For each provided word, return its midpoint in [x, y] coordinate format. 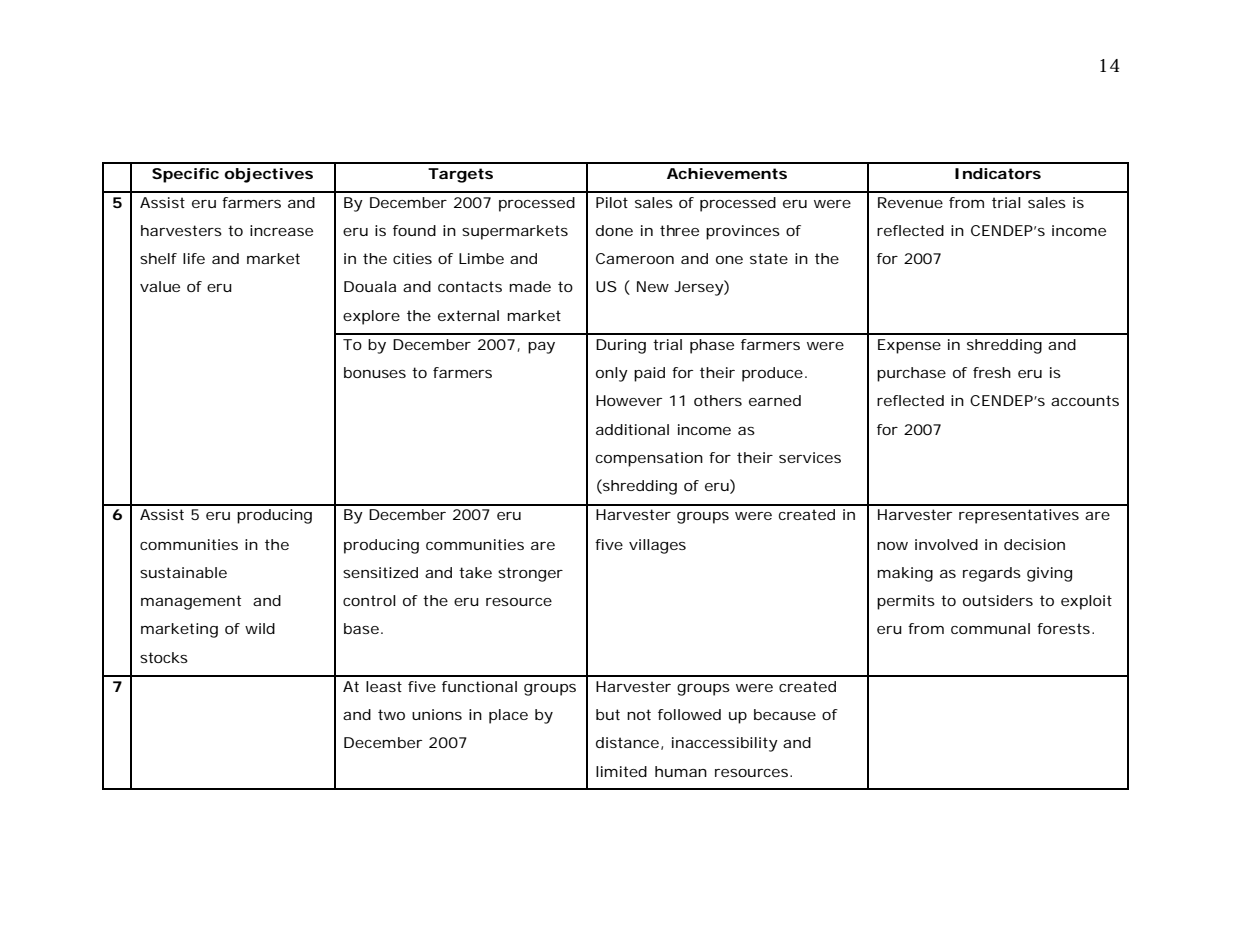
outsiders [998, 600]
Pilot [612, 202]
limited [621, 771]
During [621, 346]
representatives [1019, 516]
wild [260, 628]
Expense [909, 346]
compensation [649, 459]
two [391, 714]
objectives [268, 175]
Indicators [998, 173]
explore [371, 317]
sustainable [183, 572]
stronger [530, 574]
